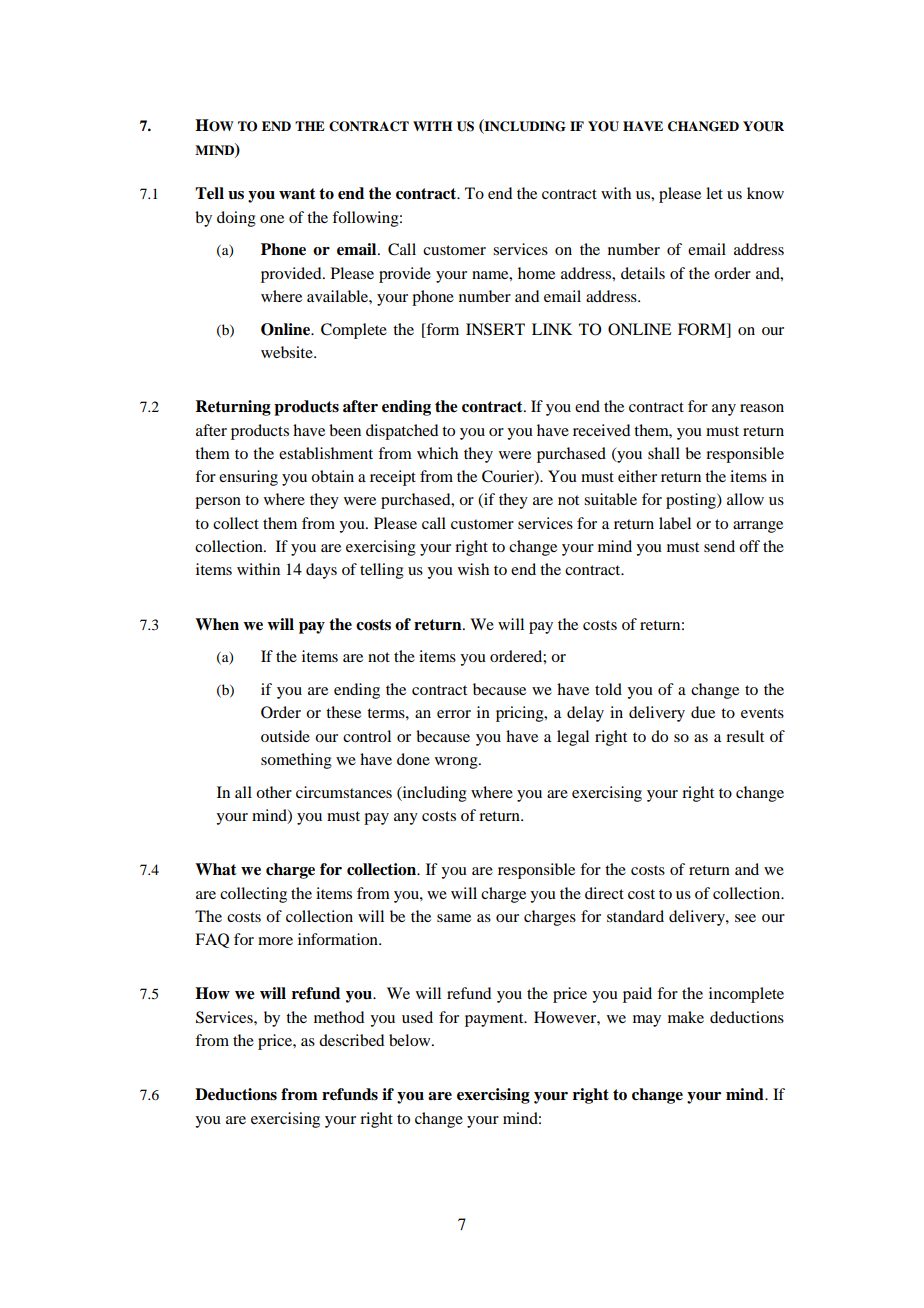 Image resolution: width=924 pixels, height=1308 pixels. I want to click on When, so click(217, 624).
